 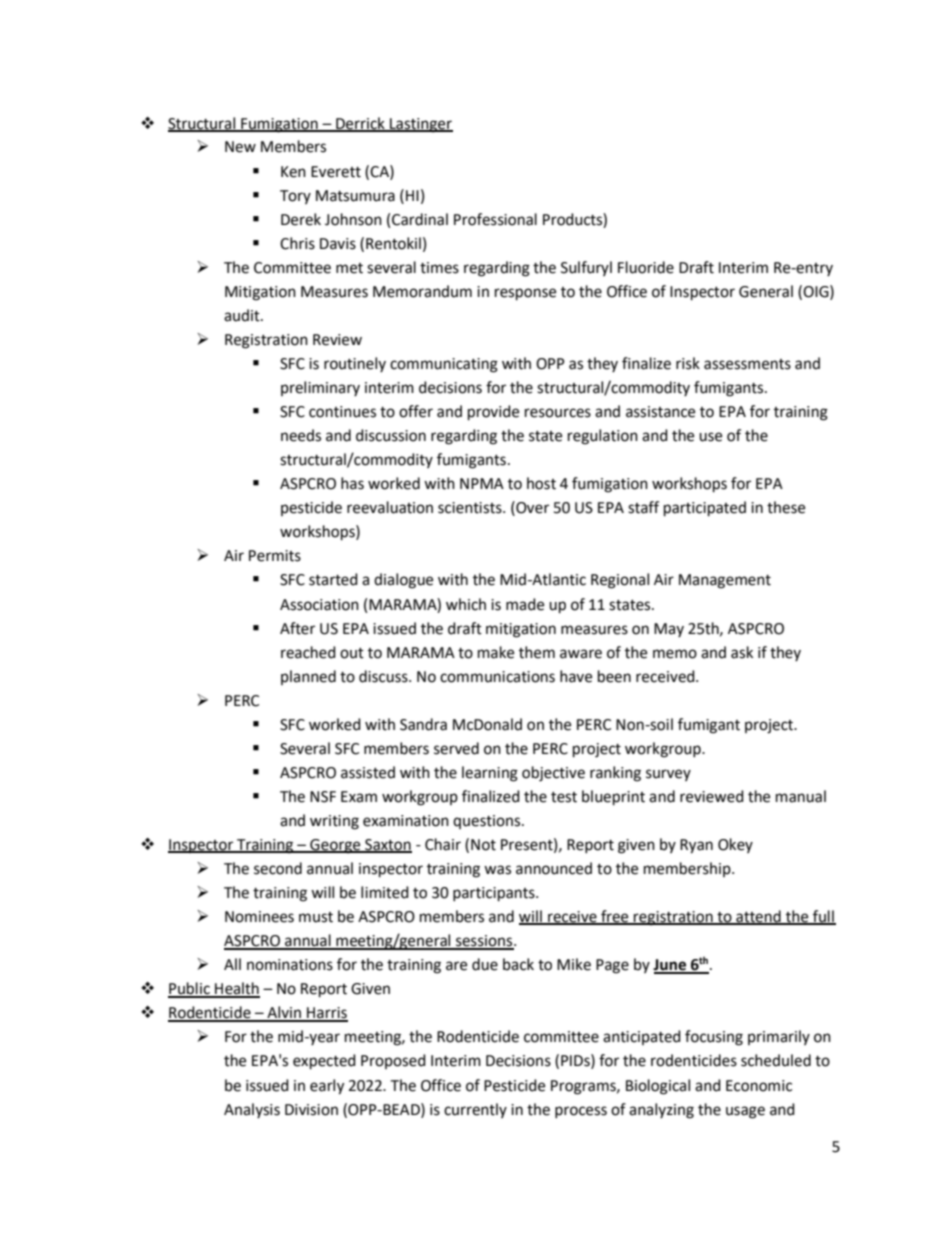 What do you see at coordinates (525, 604) in the screenshot?
I see `made` at bounding box center [525, 604].
